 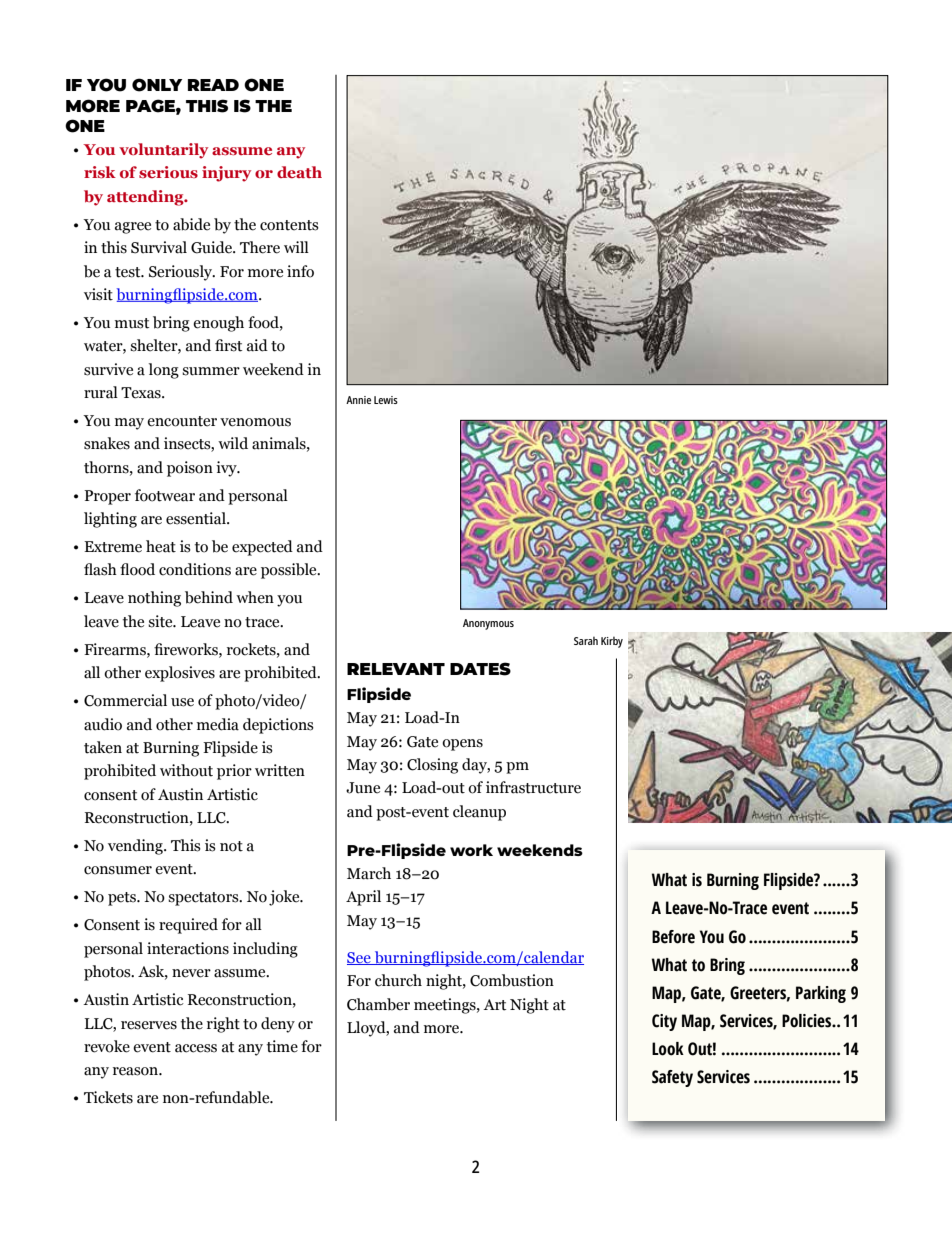 I want to click on RELEVANT, so click(x=396, y=669).
